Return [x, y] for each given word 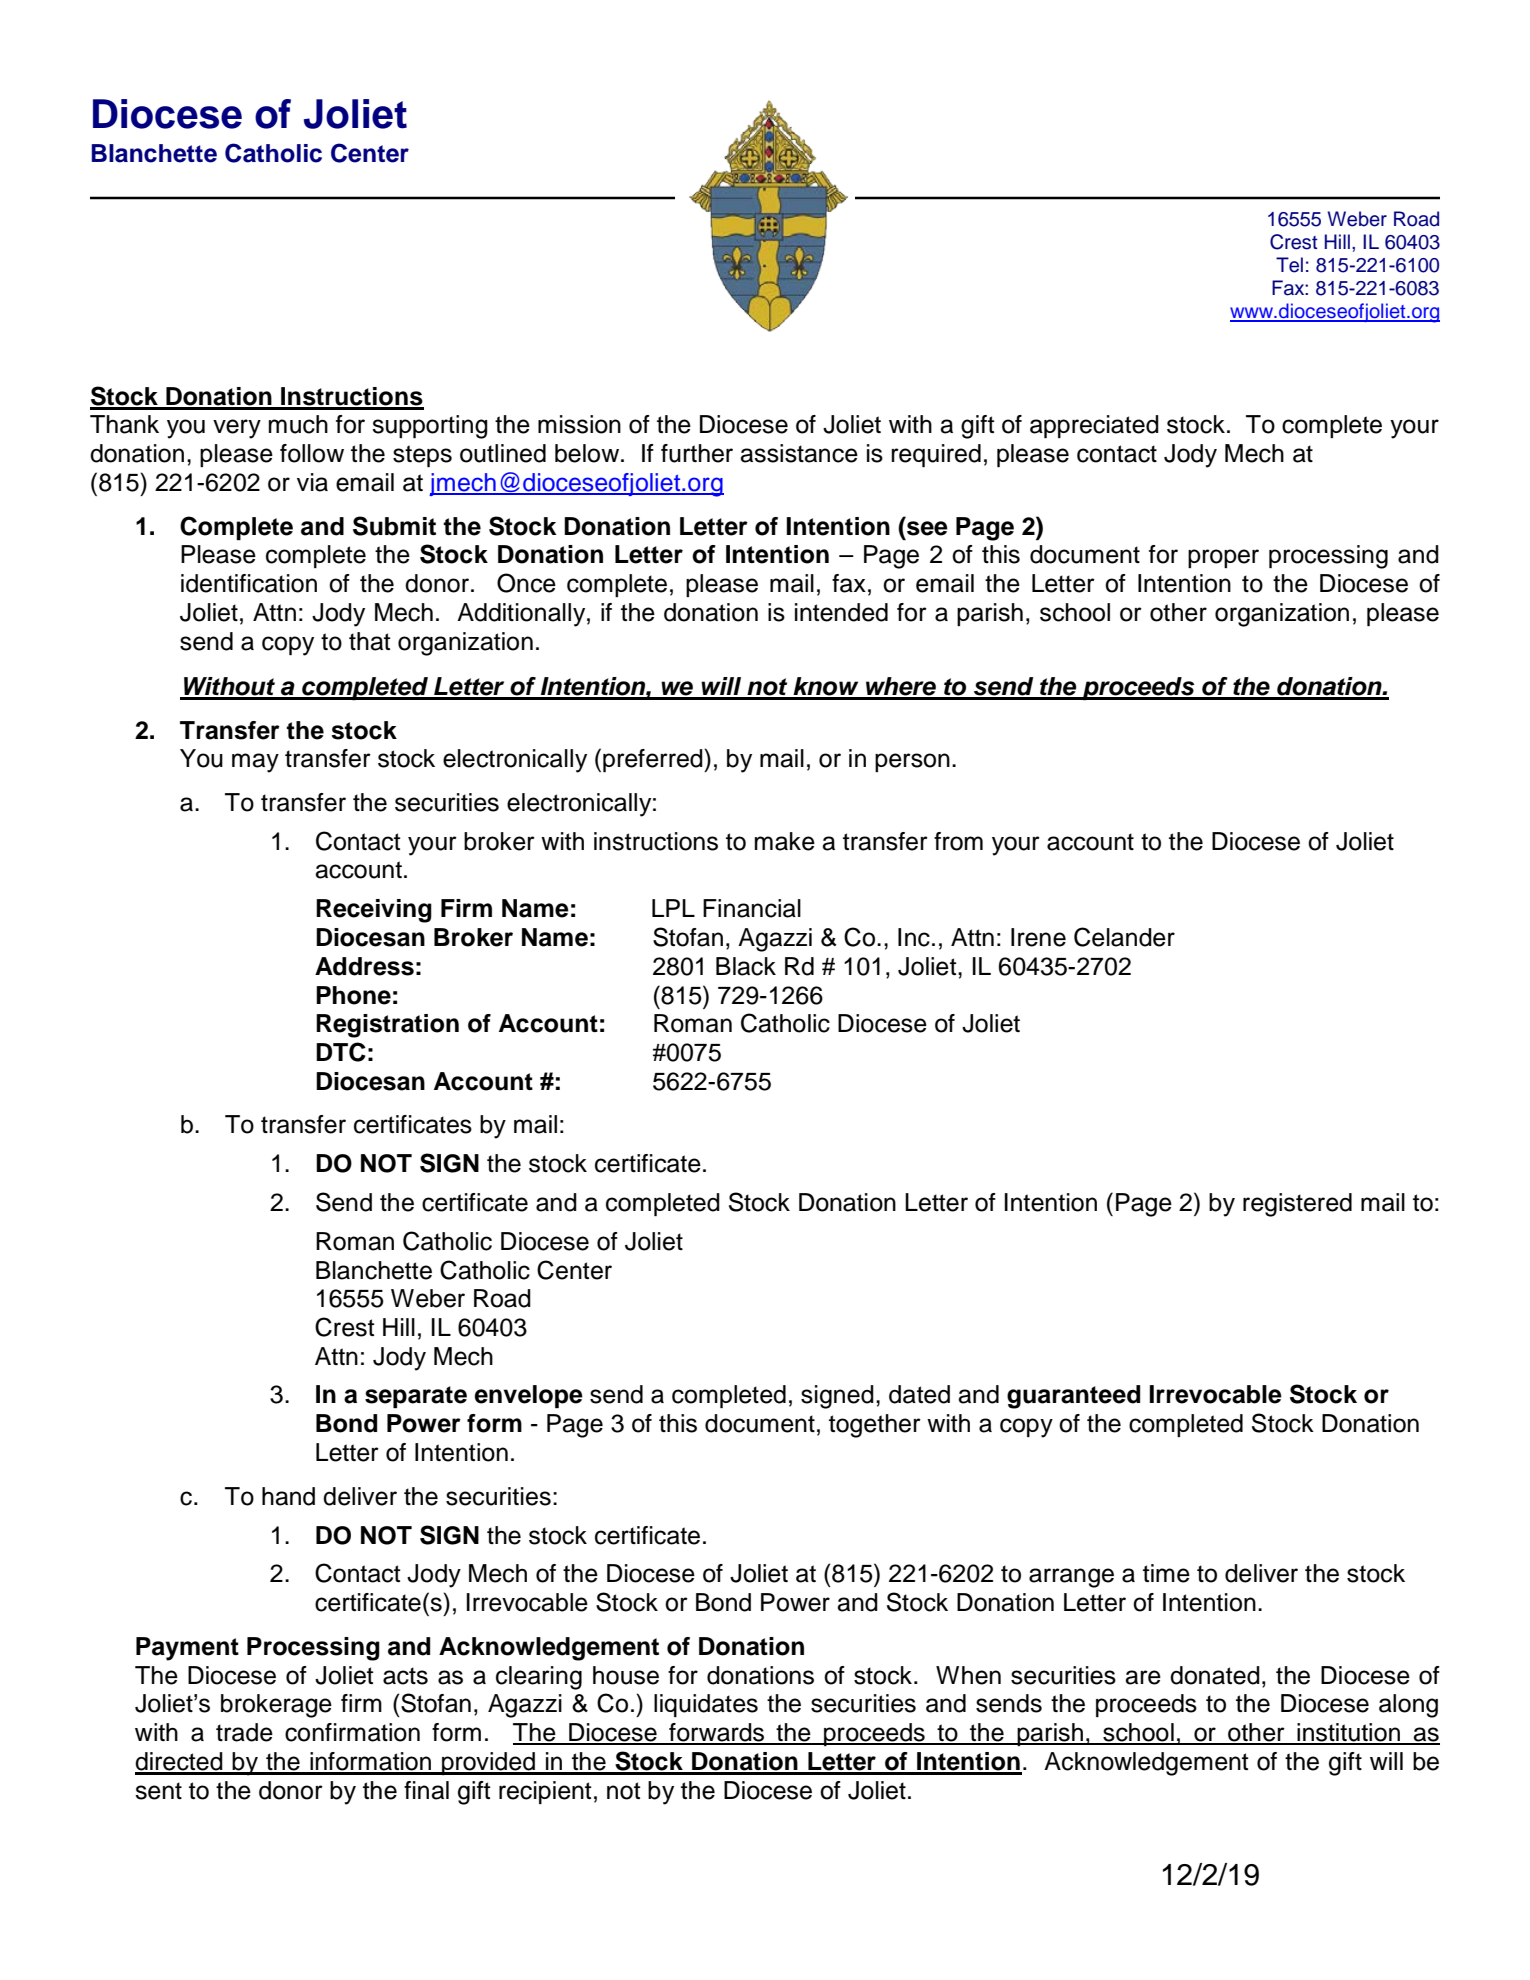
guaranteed [1073, 1397]
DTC [341, 1052]
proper [1223, 558]
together [875, 1426]
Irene [1038, 937]
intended [841, 612]
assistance [799, 453]
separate [416, 1397]
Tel [1289, 265]
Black [746, 966]
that [370, 641]
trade [244, 1732]
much [298, 424]
